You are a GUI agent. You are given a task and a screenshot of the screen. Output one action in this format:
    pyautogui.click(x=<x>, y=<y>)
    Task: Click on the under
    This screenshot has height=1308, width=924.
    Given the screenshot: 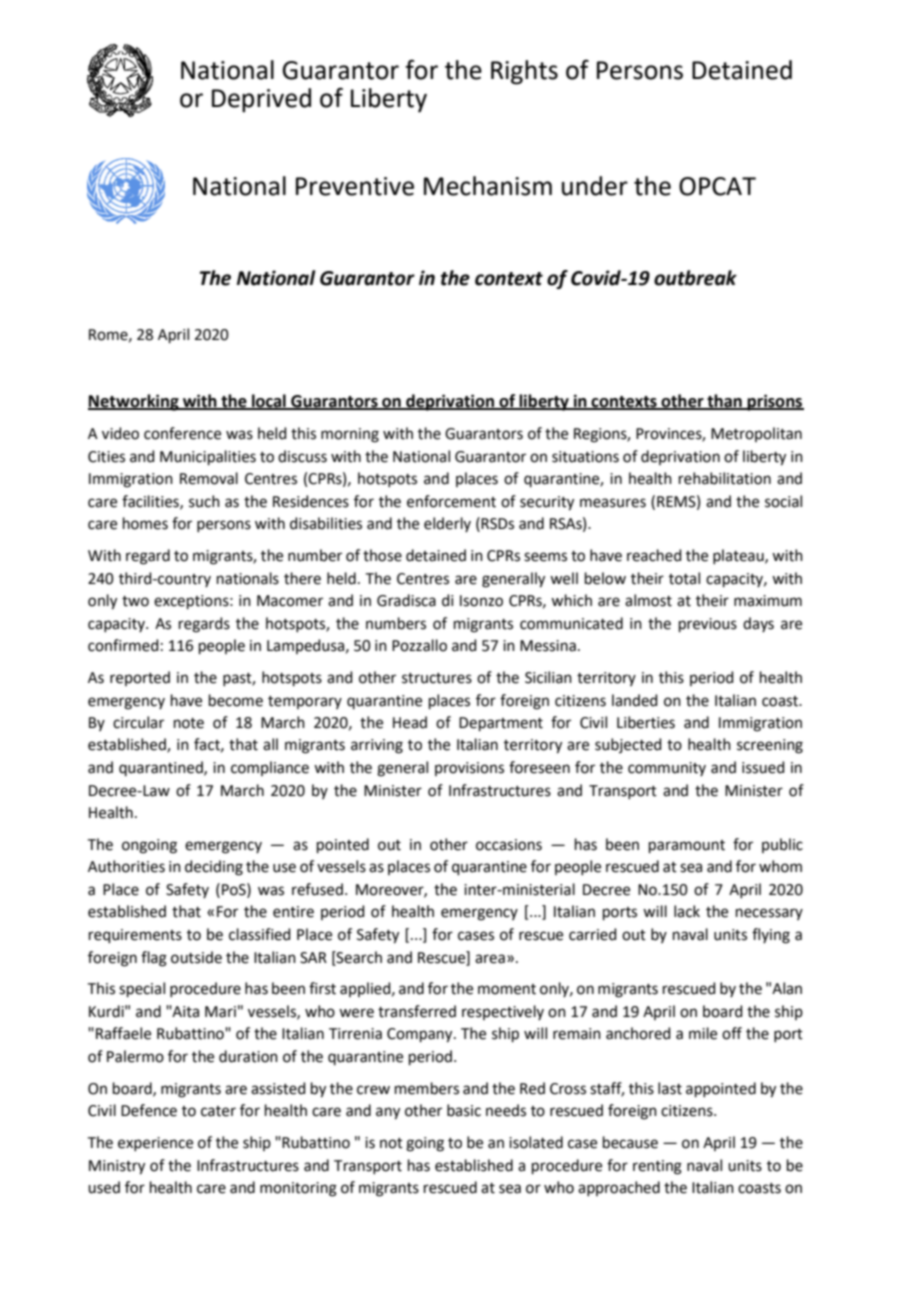 What is the action you would take?
    pyautogui.click(x=595, y=186)
